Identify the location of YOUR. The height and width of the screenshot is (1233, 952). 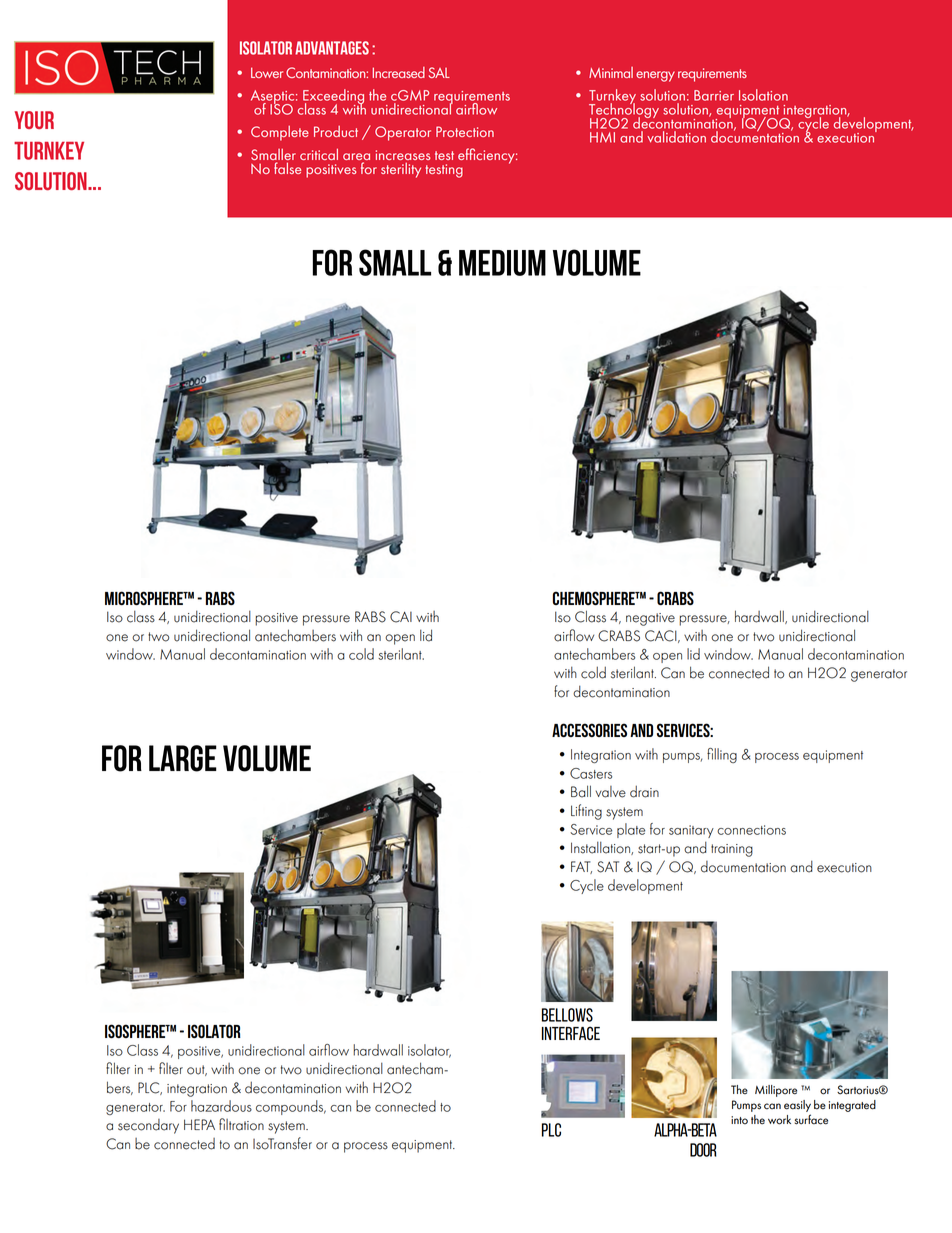
(34, 120).
